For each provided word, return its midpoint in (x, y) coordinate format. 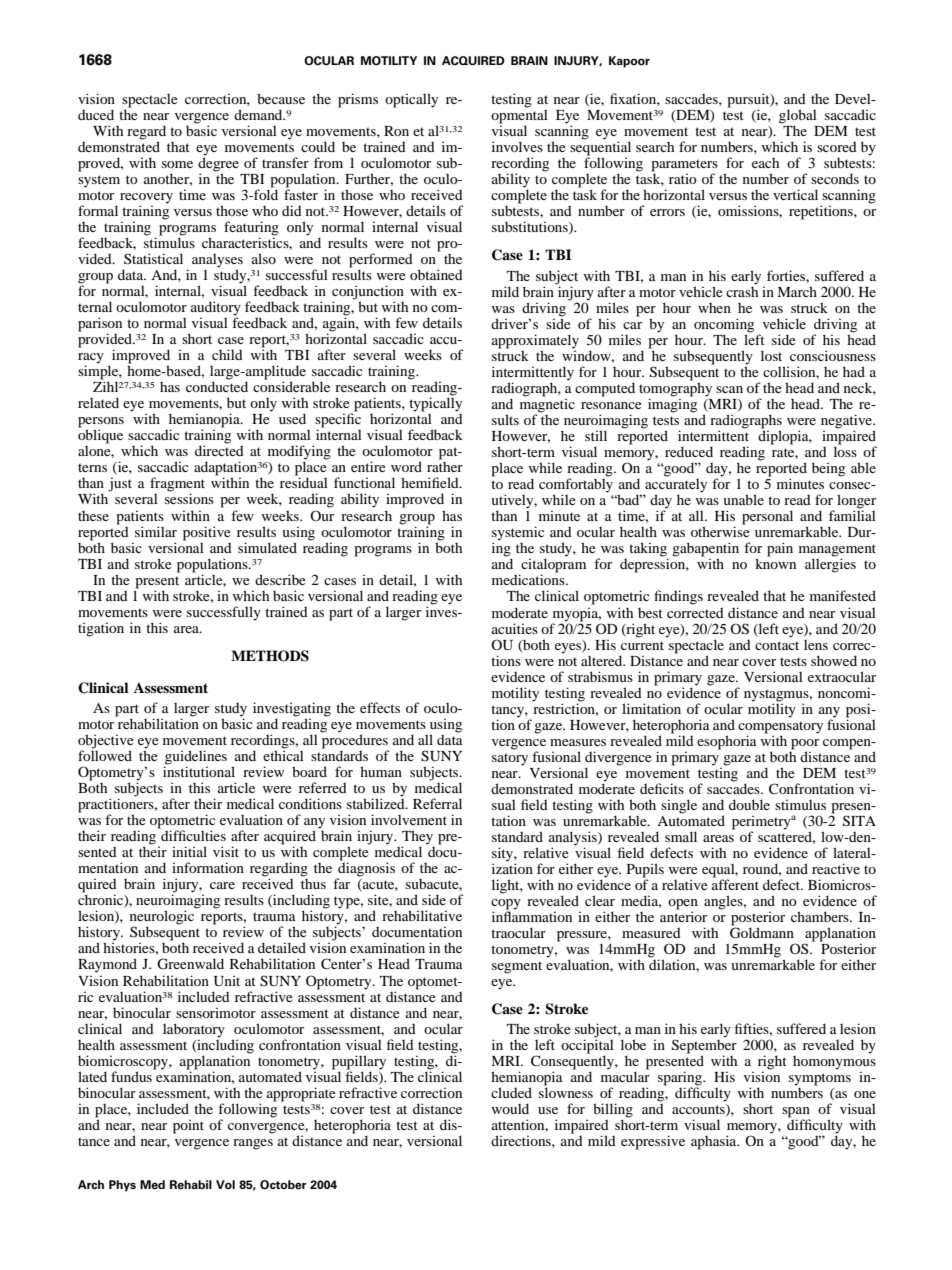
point (188, 1126)
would (510, 1108)
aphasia (715, 1142)
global (798, 116)
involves (517, 146)
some (177, 164)
